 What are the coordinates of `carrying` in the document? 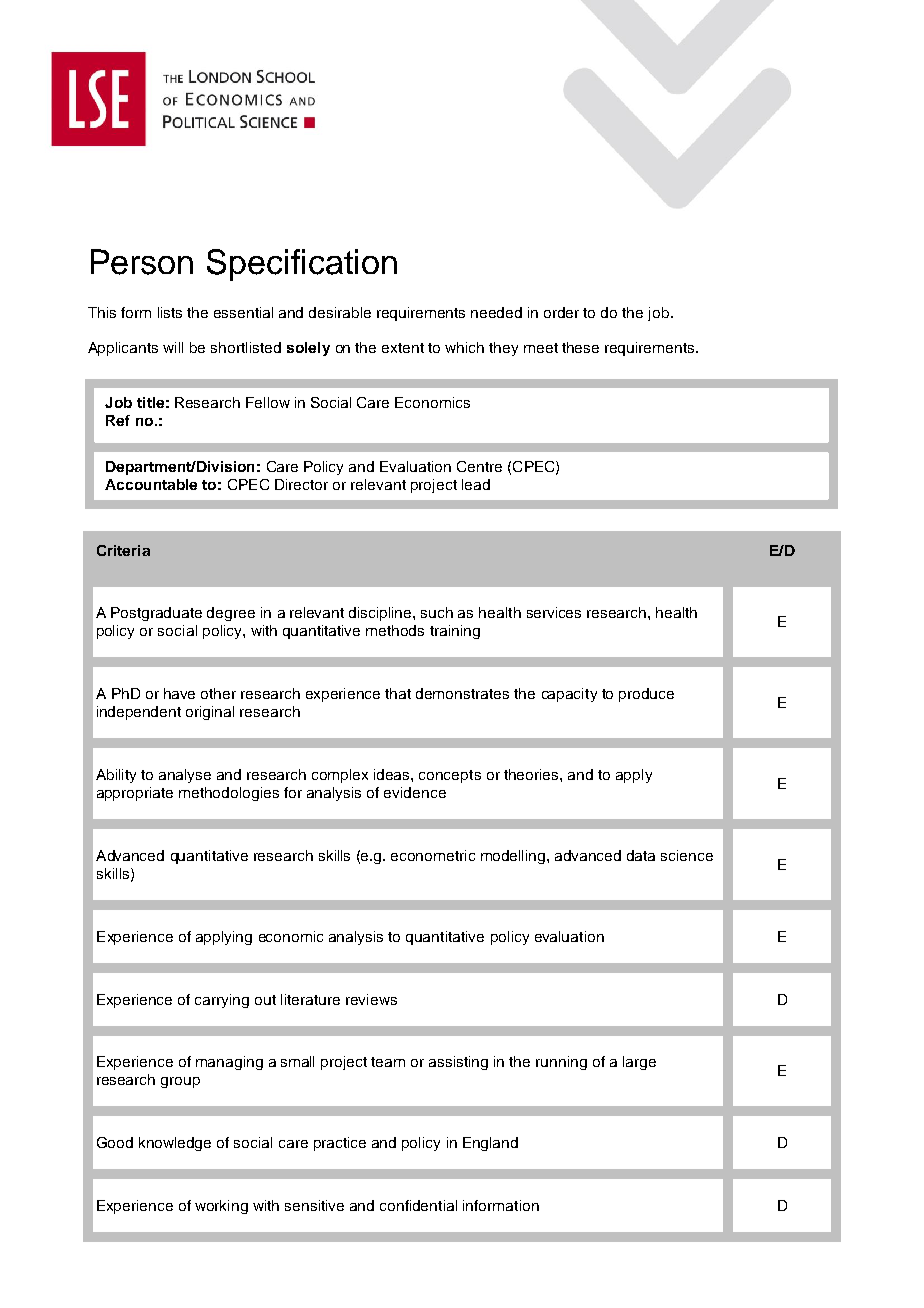 It's located at (222, 1001).
